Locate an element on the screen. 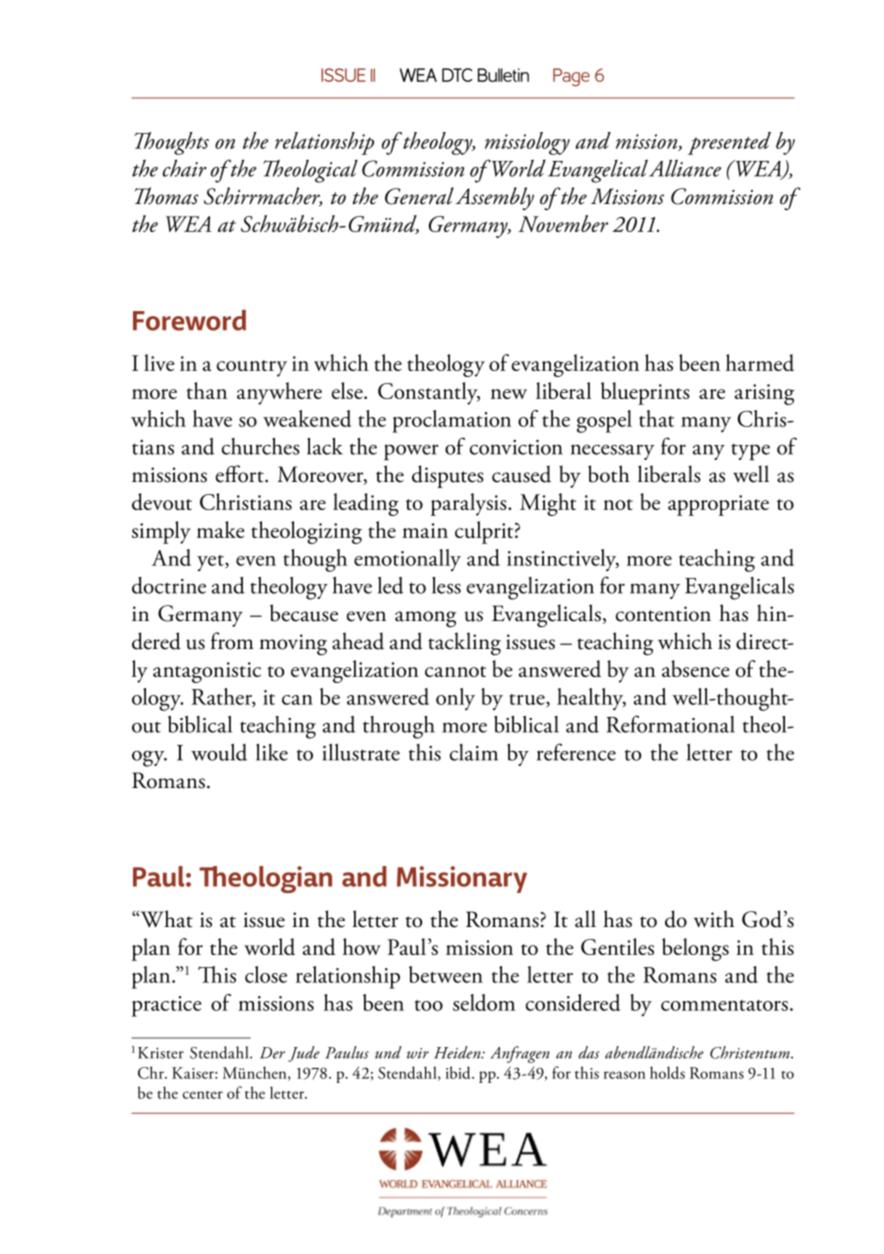 The width and height of the screenshot is (884, 1254). less is located at coordinates (446, 585).
